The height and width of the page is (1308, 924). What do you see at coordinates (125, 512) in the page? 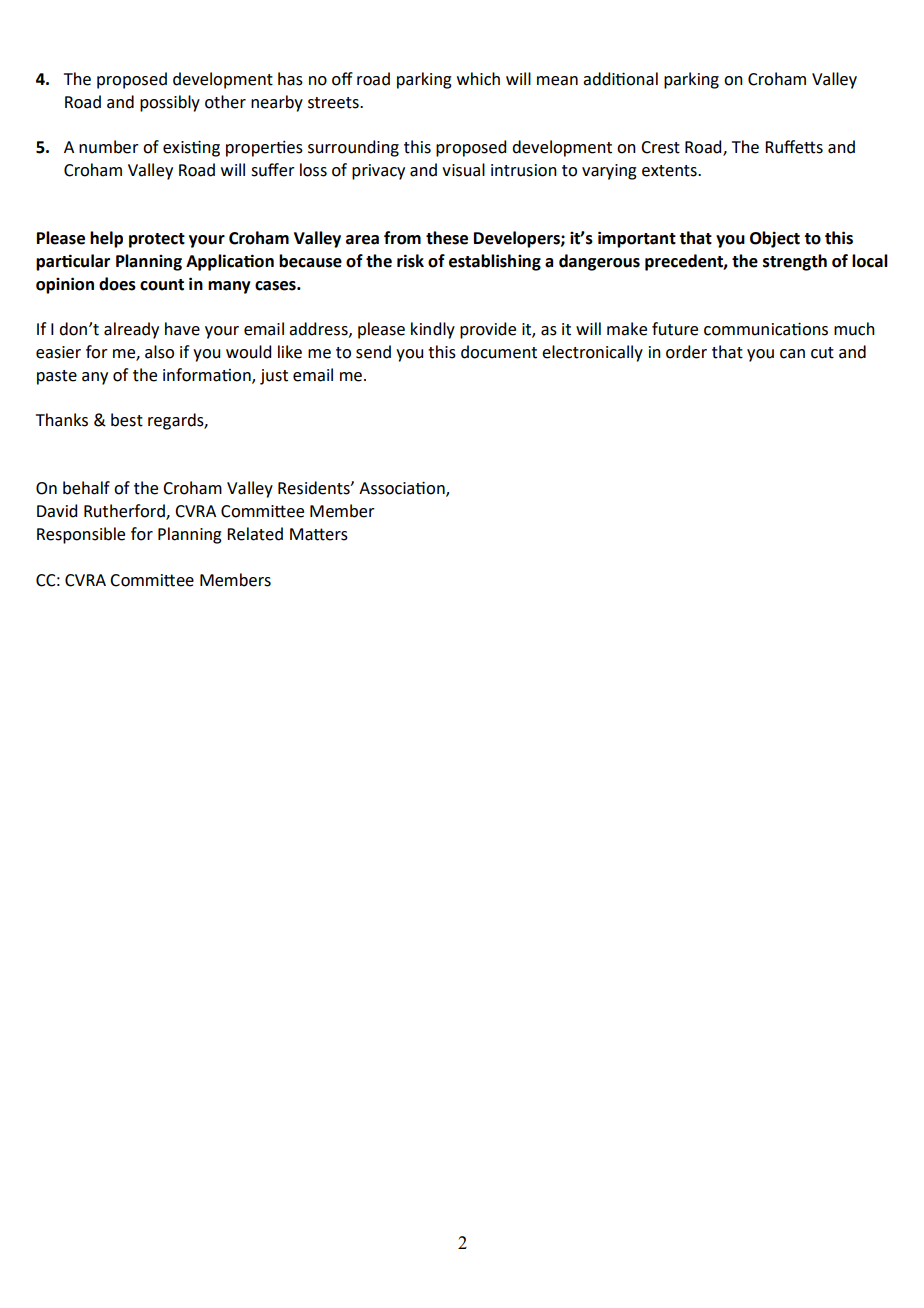
I see `Rutherford` at bounding box center [125, 512].
